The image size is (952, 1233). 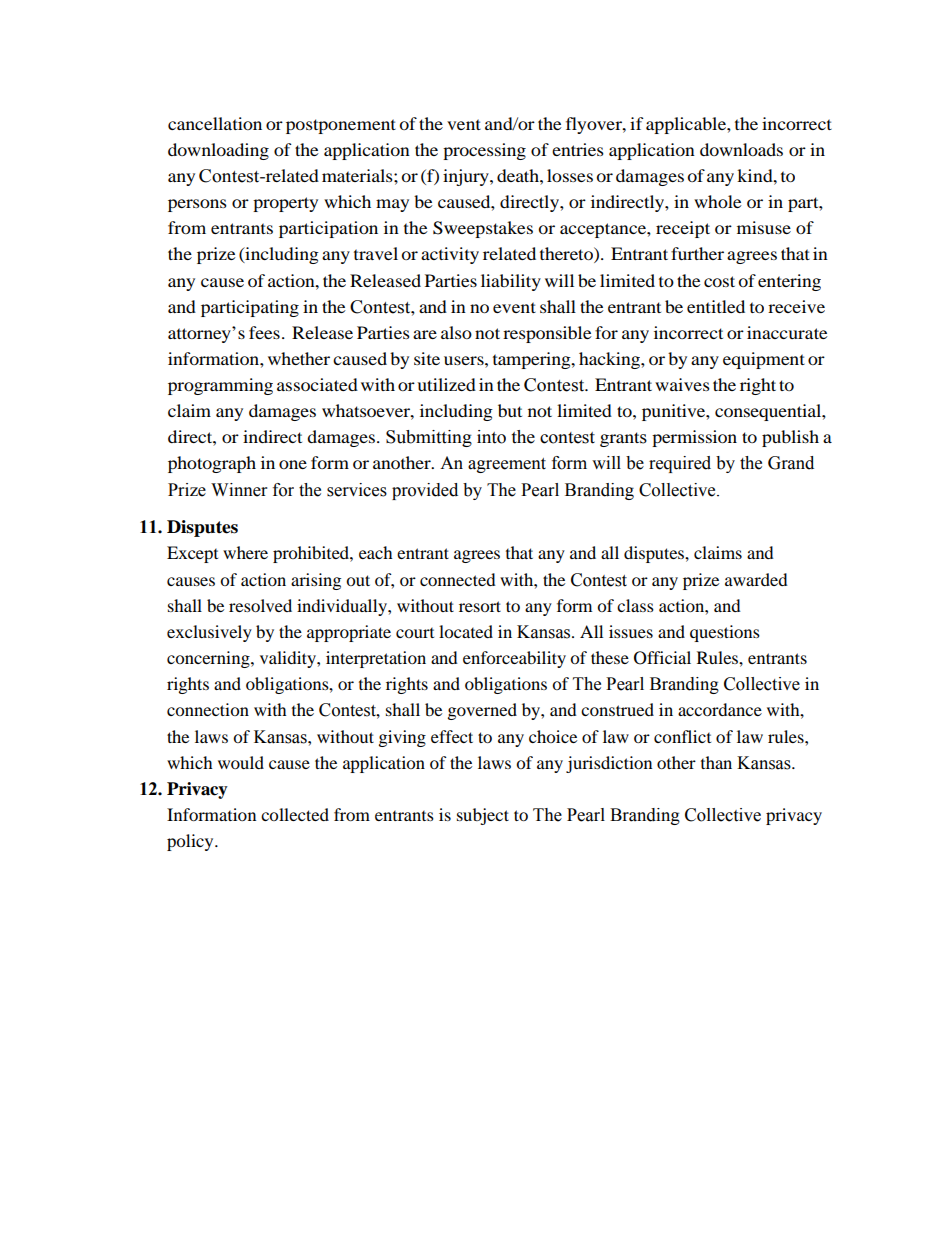 I want to click on processing, so click(x=484, y=151).
